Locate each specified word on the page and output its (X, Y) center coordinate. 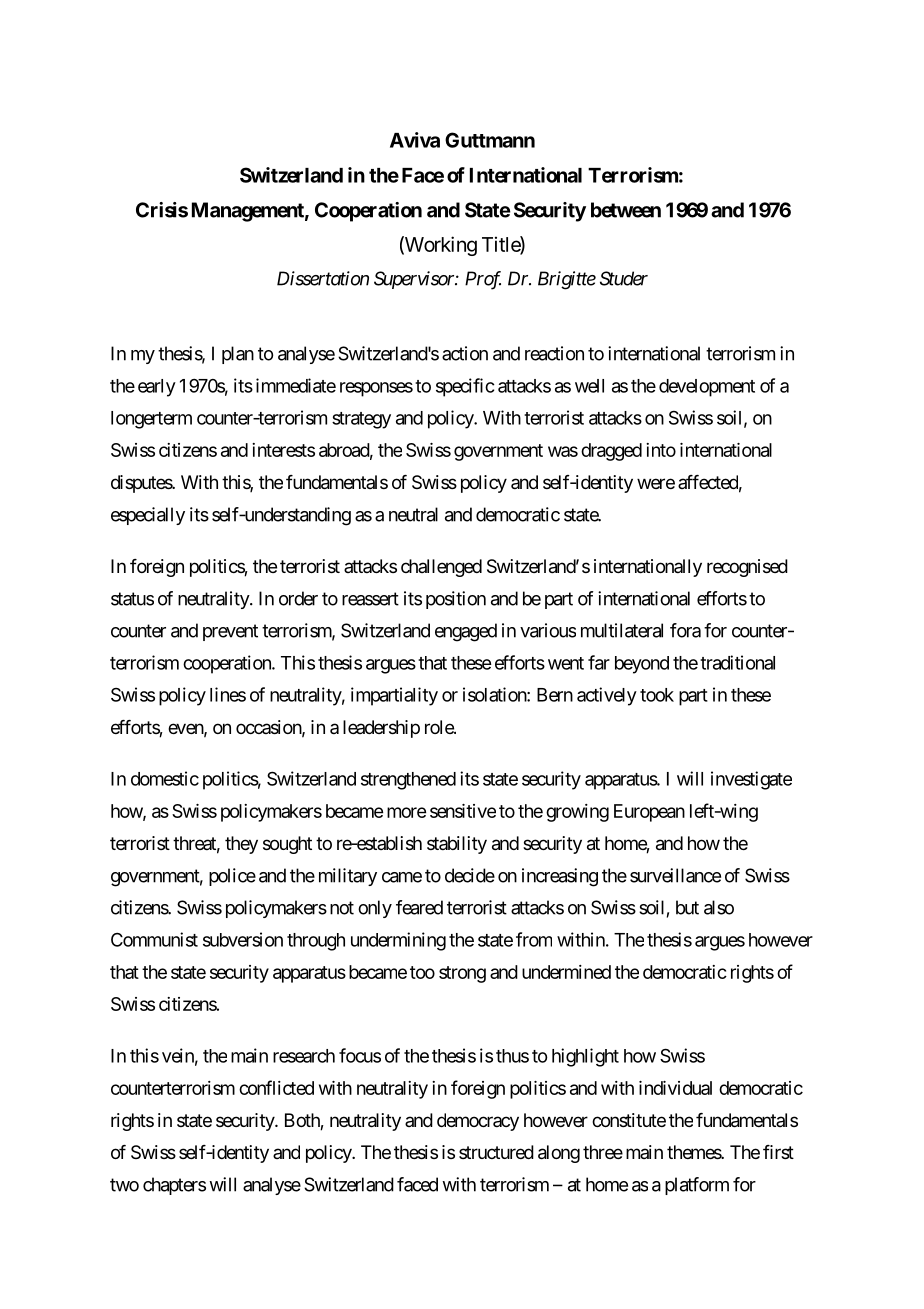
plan (238, 355)
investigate (751, 780)
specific (465, 387)
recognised (747, 568)
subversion (243, 939)
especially (148, 516)
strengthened (408, 781)
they (241, 845)
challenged (441, 568)
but (687, 907)
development (707, 388)
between (626, 210)
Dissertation (323, 278)
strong (462, 974)
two (124, 1185)
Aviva (415, 140)
